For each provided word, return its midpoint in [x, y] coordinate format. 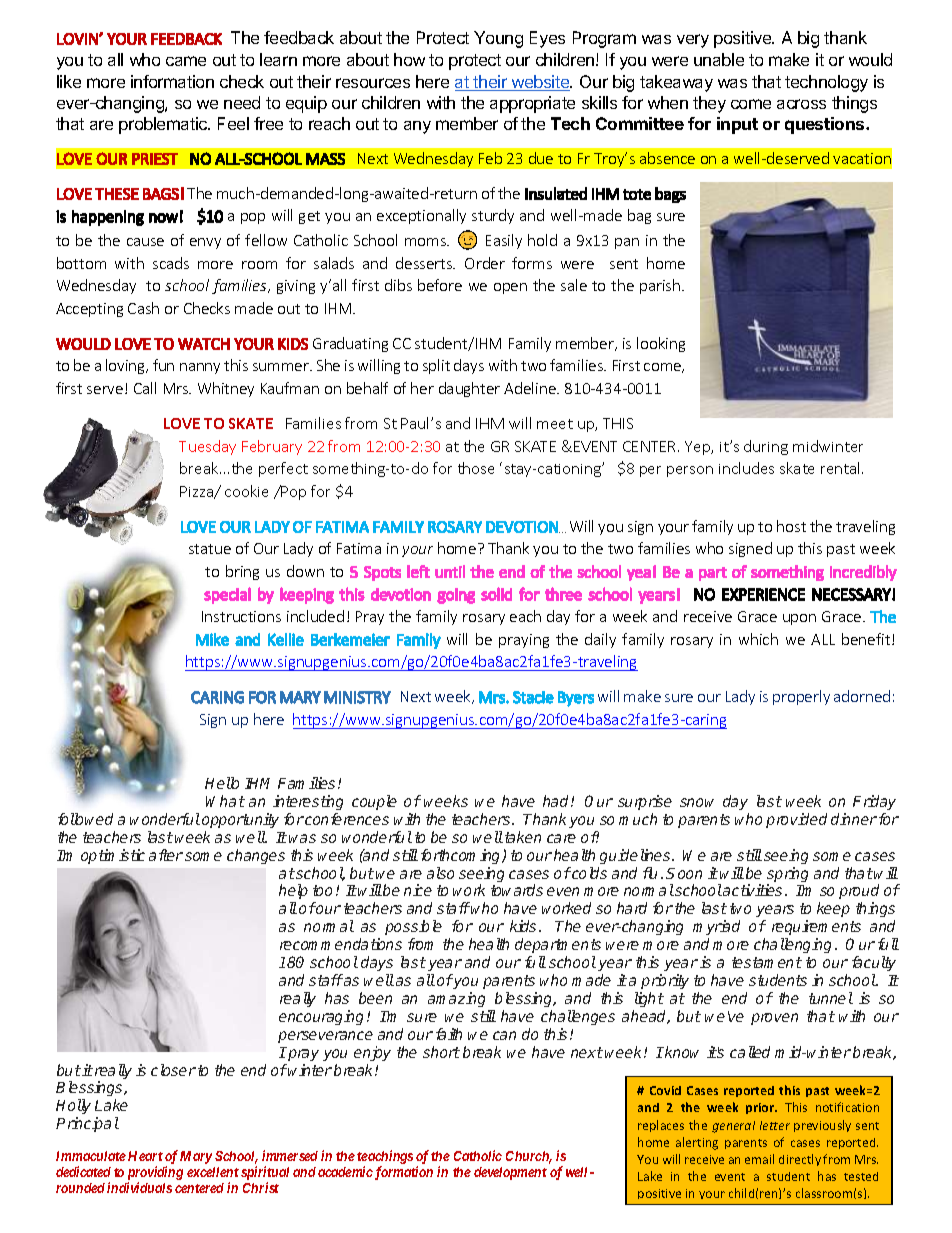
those [476, 468]
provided [796, 820]
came [186, 61]
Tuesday [207, 447]
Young [498, 39]
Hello [222, 783]
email [759, 1159]
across [801, 104]
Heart [145, 1156]
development [510, 1173]
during [766, 447]
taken [523, 837]
